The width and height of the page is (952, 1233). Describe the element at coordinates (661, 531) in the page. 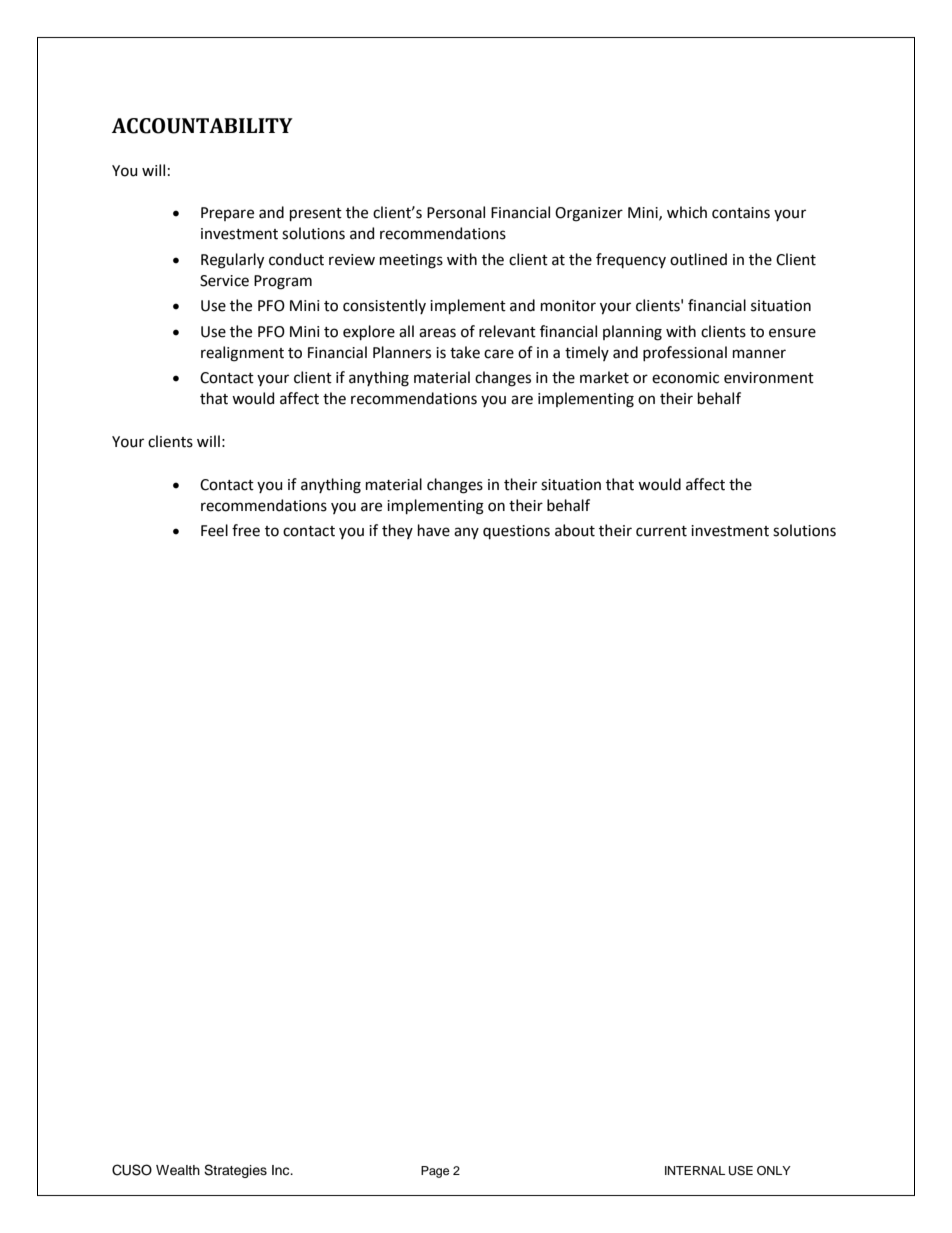

I see `current` at that location.
